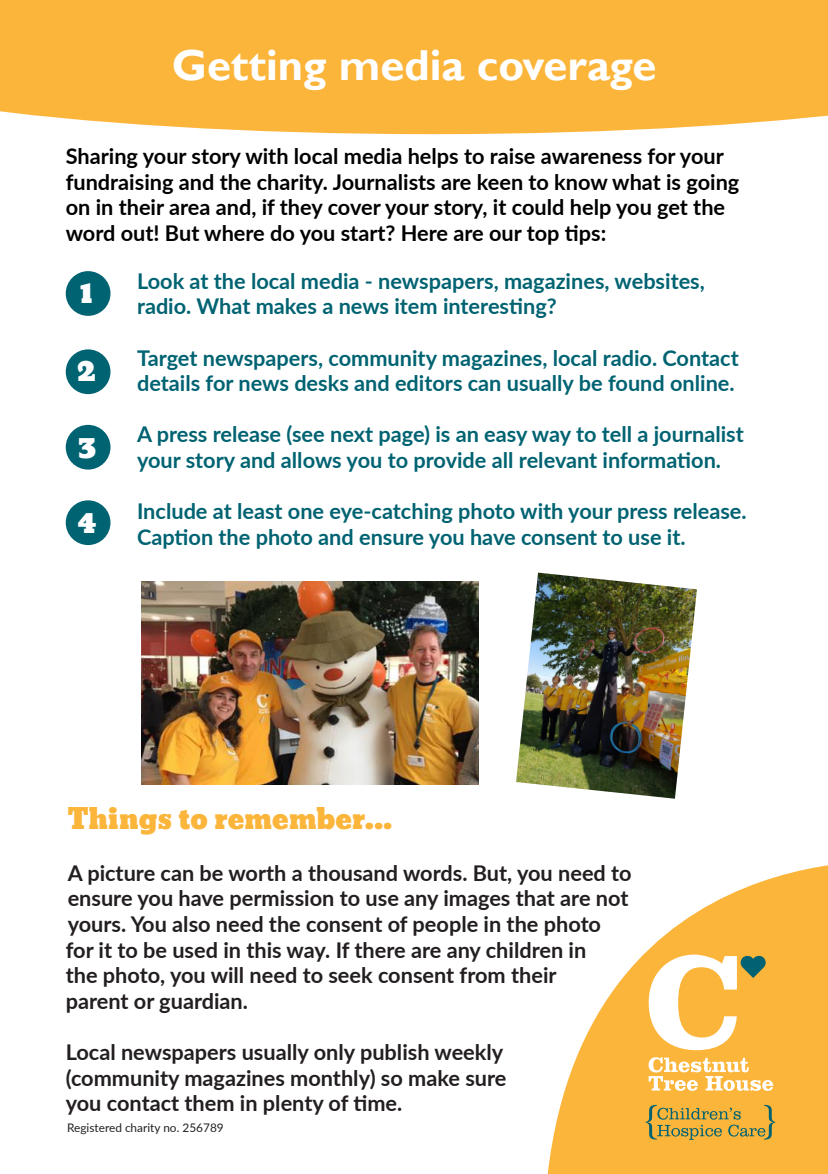 This screenshot has height=1174, width=828. What do you see at coordinates (513, 156) in the screenshot?
I see `raise` at bounding box center [513, 156].
